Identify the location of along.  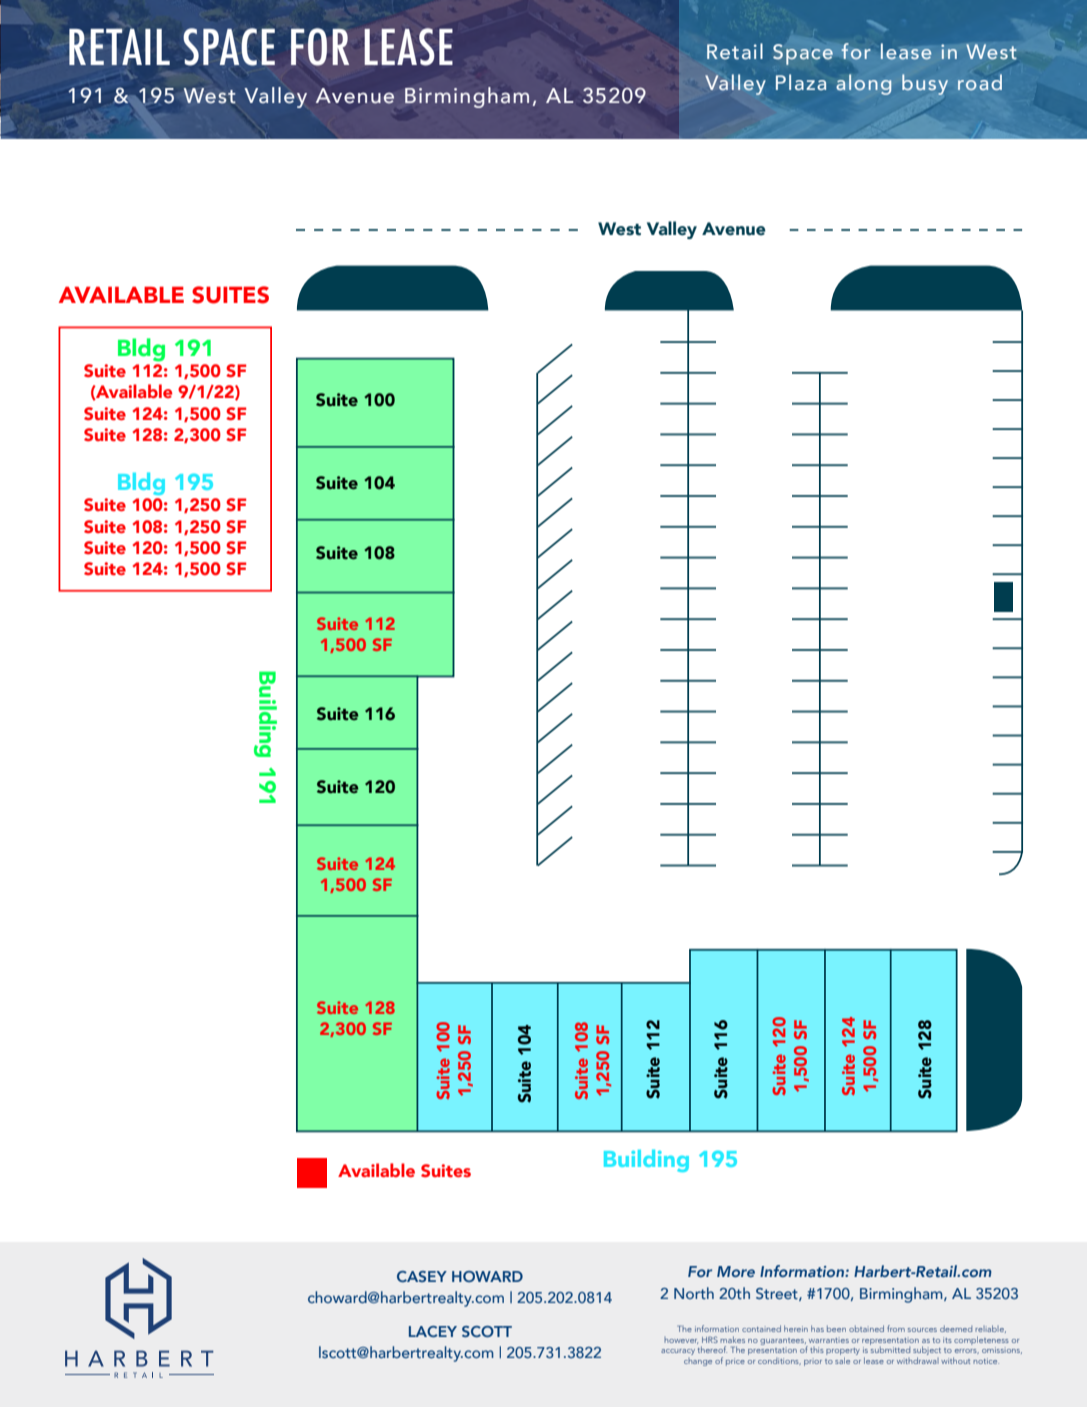
(864, 84).
